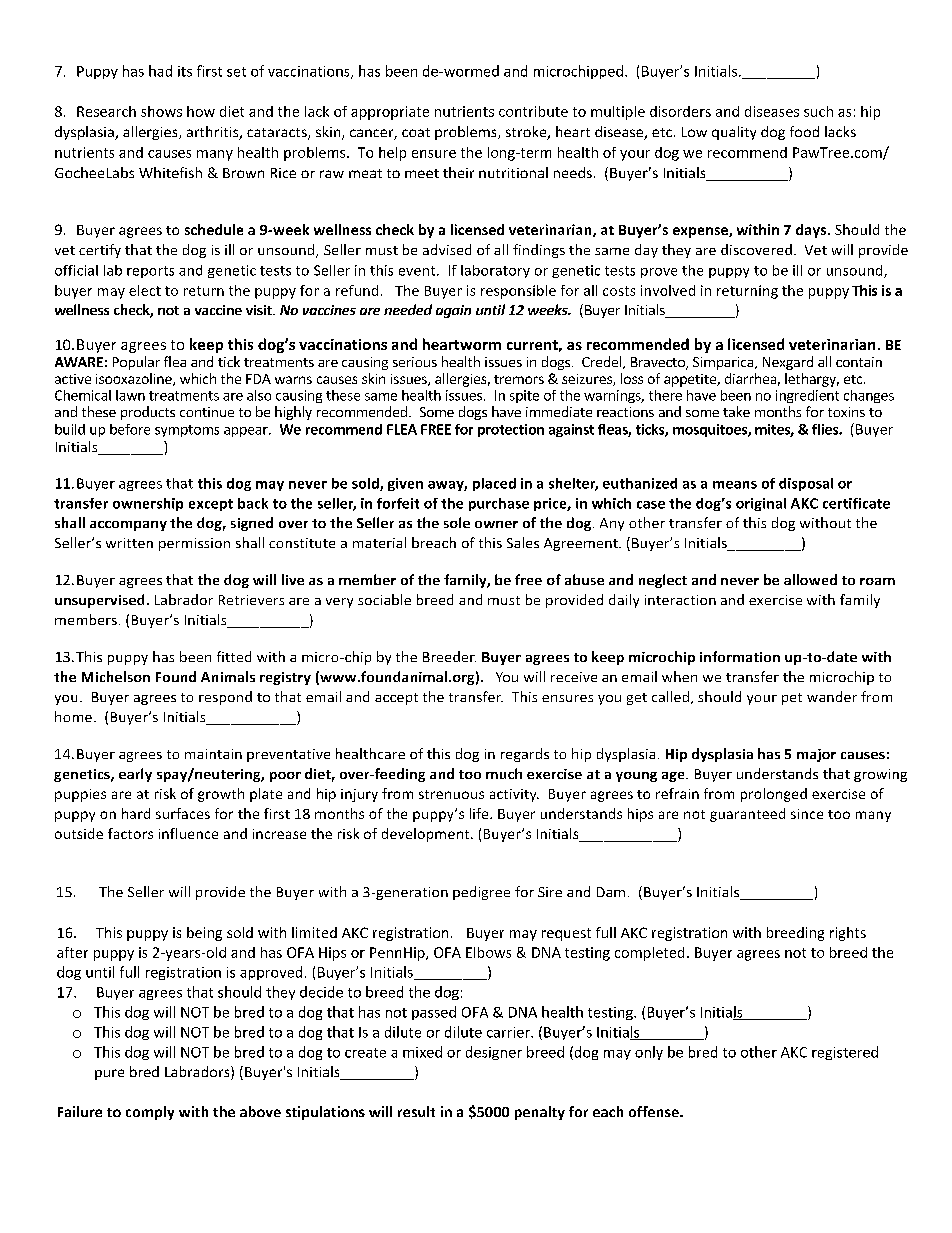 The image size is (952, 1233). What do you see at coordinates (533, 111) in the document?
I see `contribute` at bounding box center [533, 111].
